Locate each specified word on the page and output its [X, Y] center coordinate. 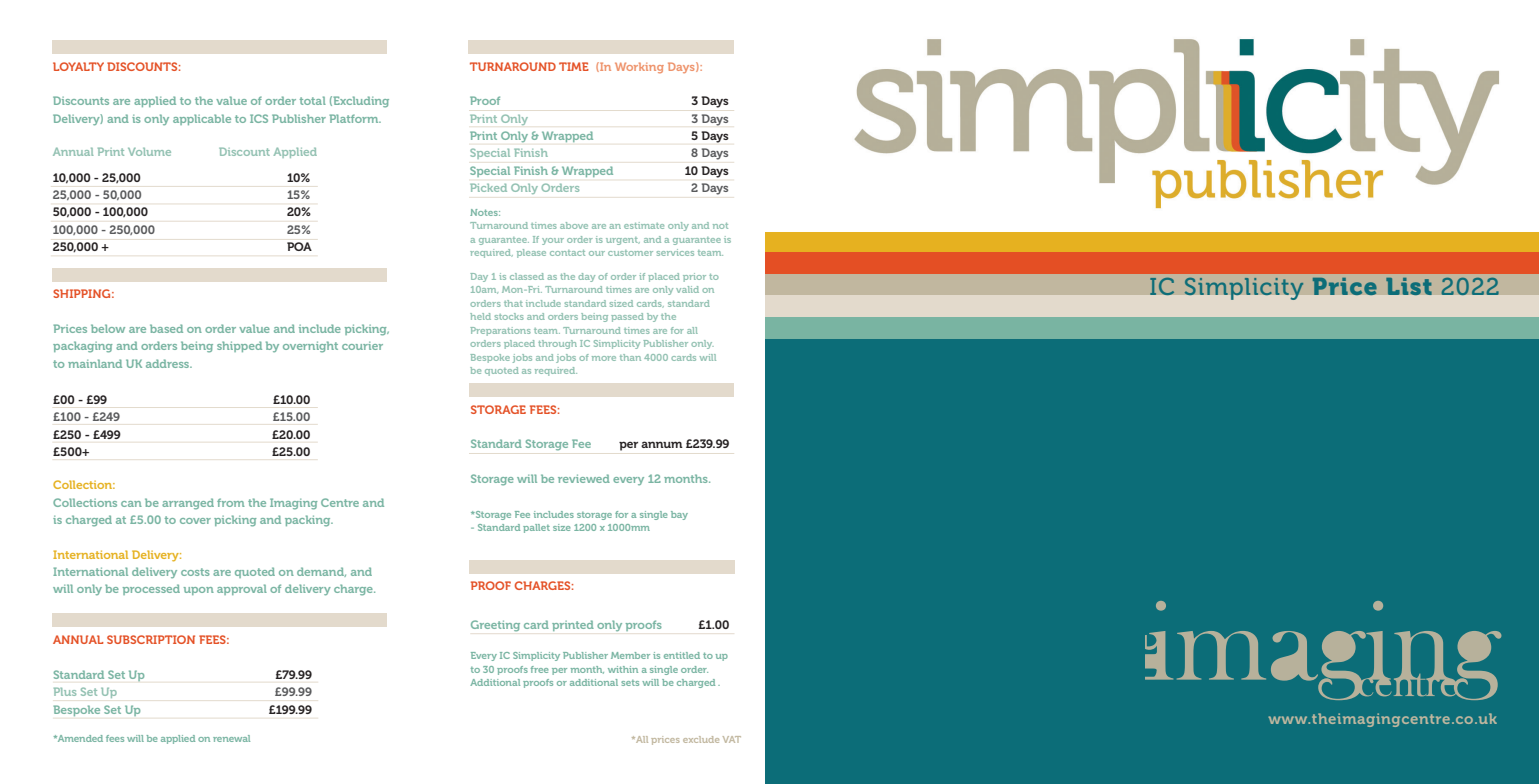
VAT [732, 739]
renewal [231, 738]
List [1409, 286]
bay [679, 515]
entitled [682, 655]
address [169, 363]
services [675, 252]
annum [662, 444]
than [630, 357]
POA [299, 246]
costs [195, 572]
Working [639, 67]
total [313, 100]
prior [694, 277]
